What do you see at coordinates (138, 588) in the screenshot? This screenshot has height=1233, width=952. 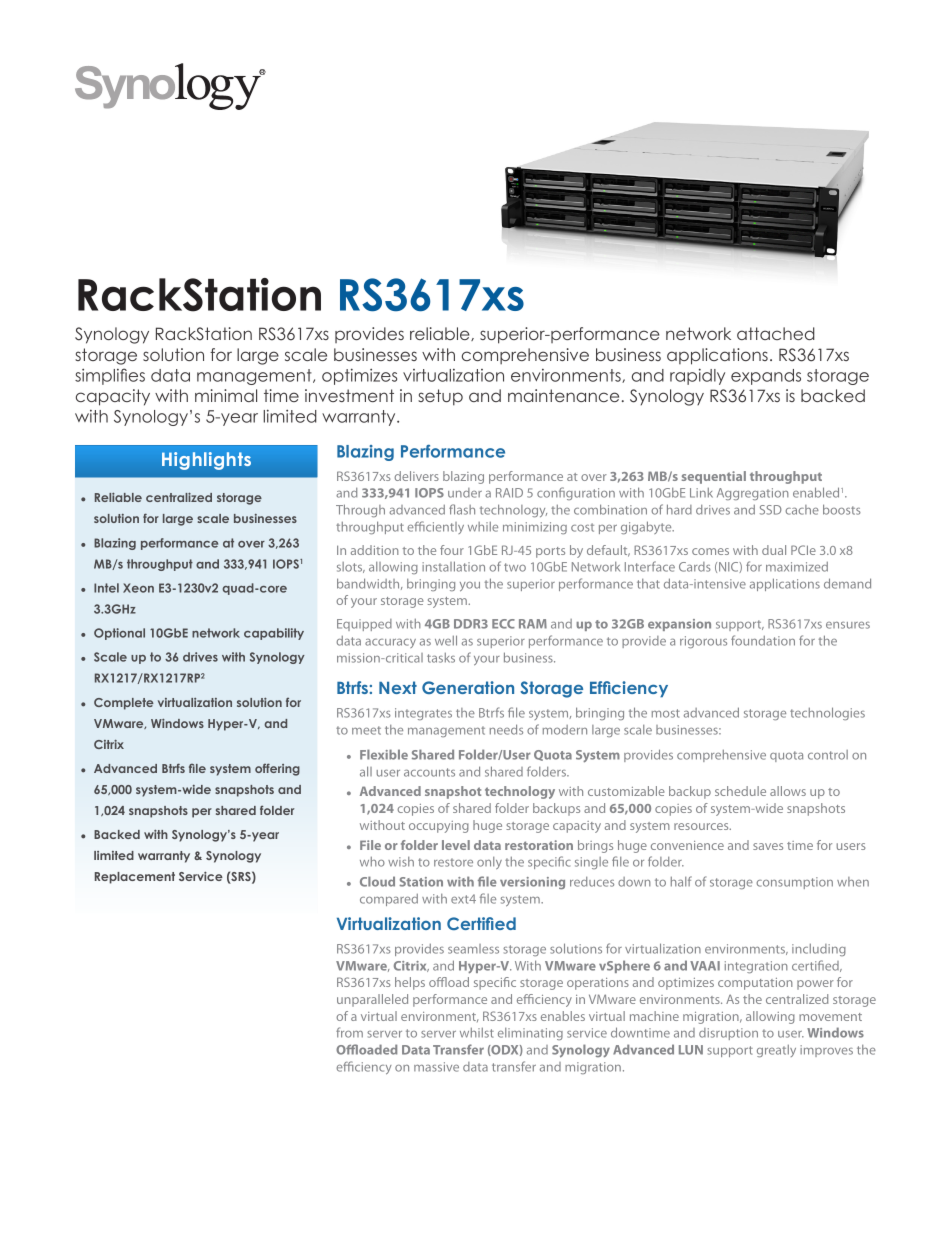 I see `Xeon` at bounding box center [138, 588].
